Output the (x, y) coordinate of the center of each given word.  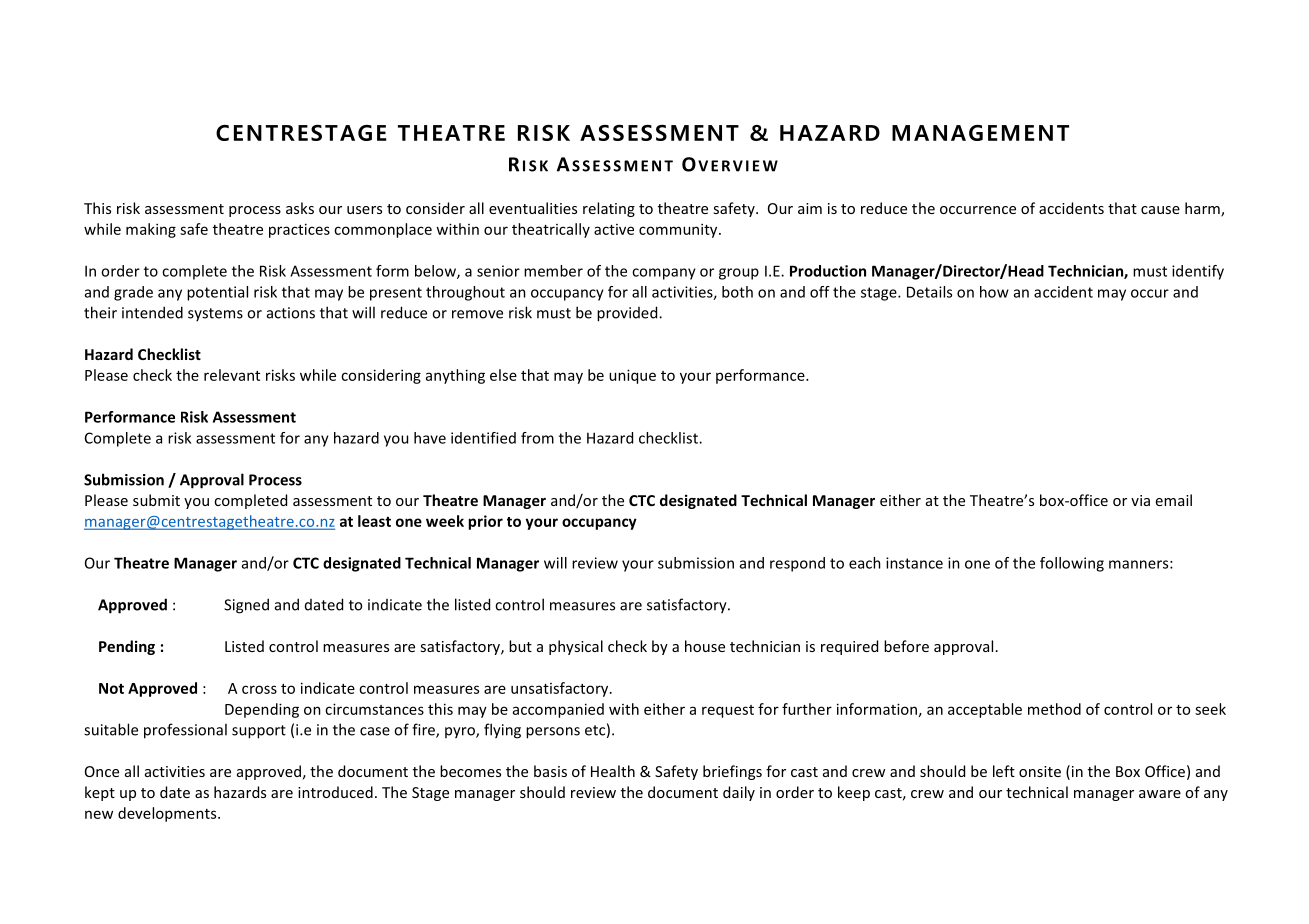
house (705, 646)
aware (1160, 794)
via (1140, 500)
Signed (246, 606)
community (679, 230)
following (1072, 564)
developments (168, 814)
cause (1160, 210)
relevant (232, 375)
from (537, 438)
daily (739, 793)
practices (299, 230)
